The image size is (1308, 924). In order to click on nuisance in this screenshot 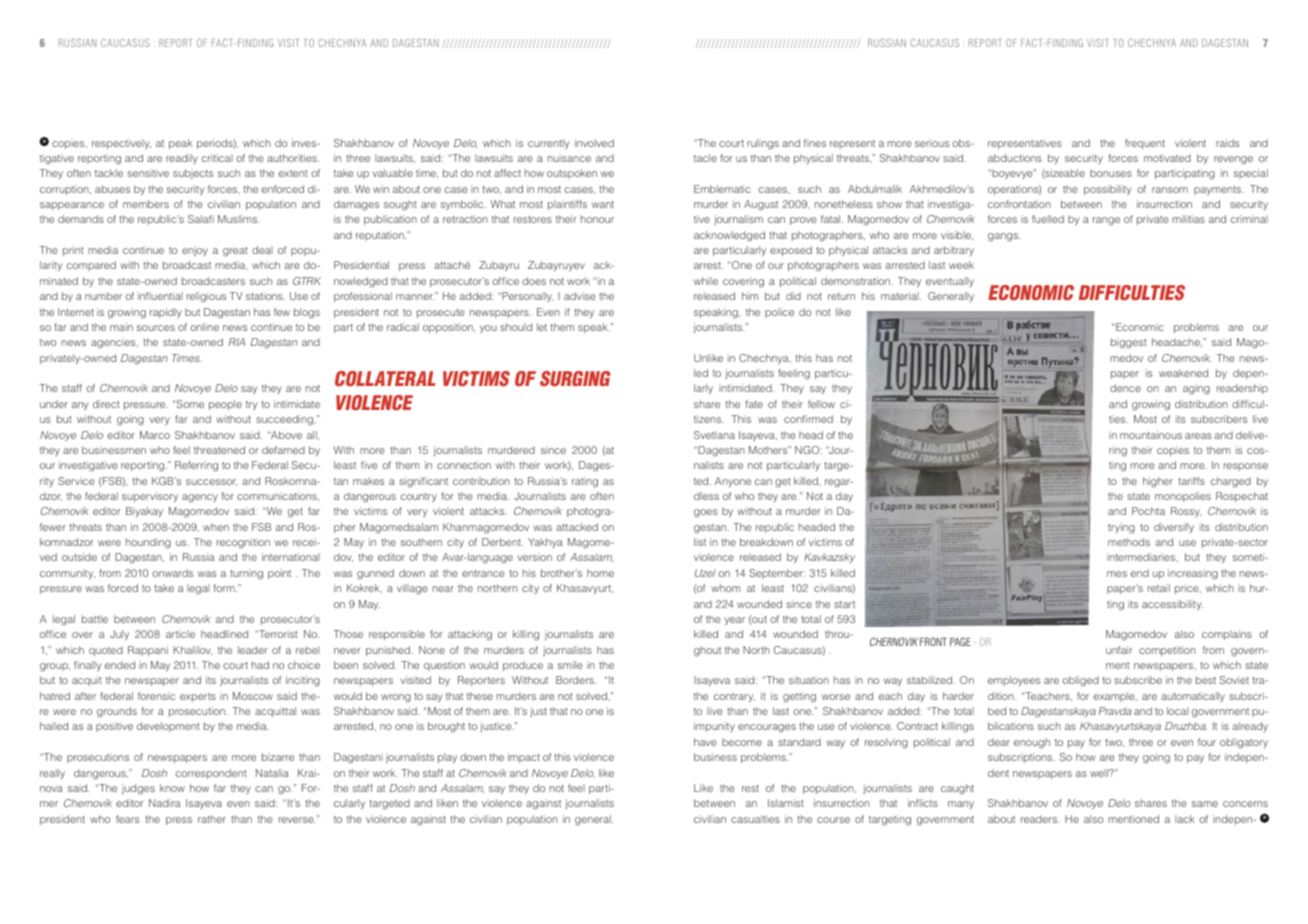, I will do `click(569, 158)`.
